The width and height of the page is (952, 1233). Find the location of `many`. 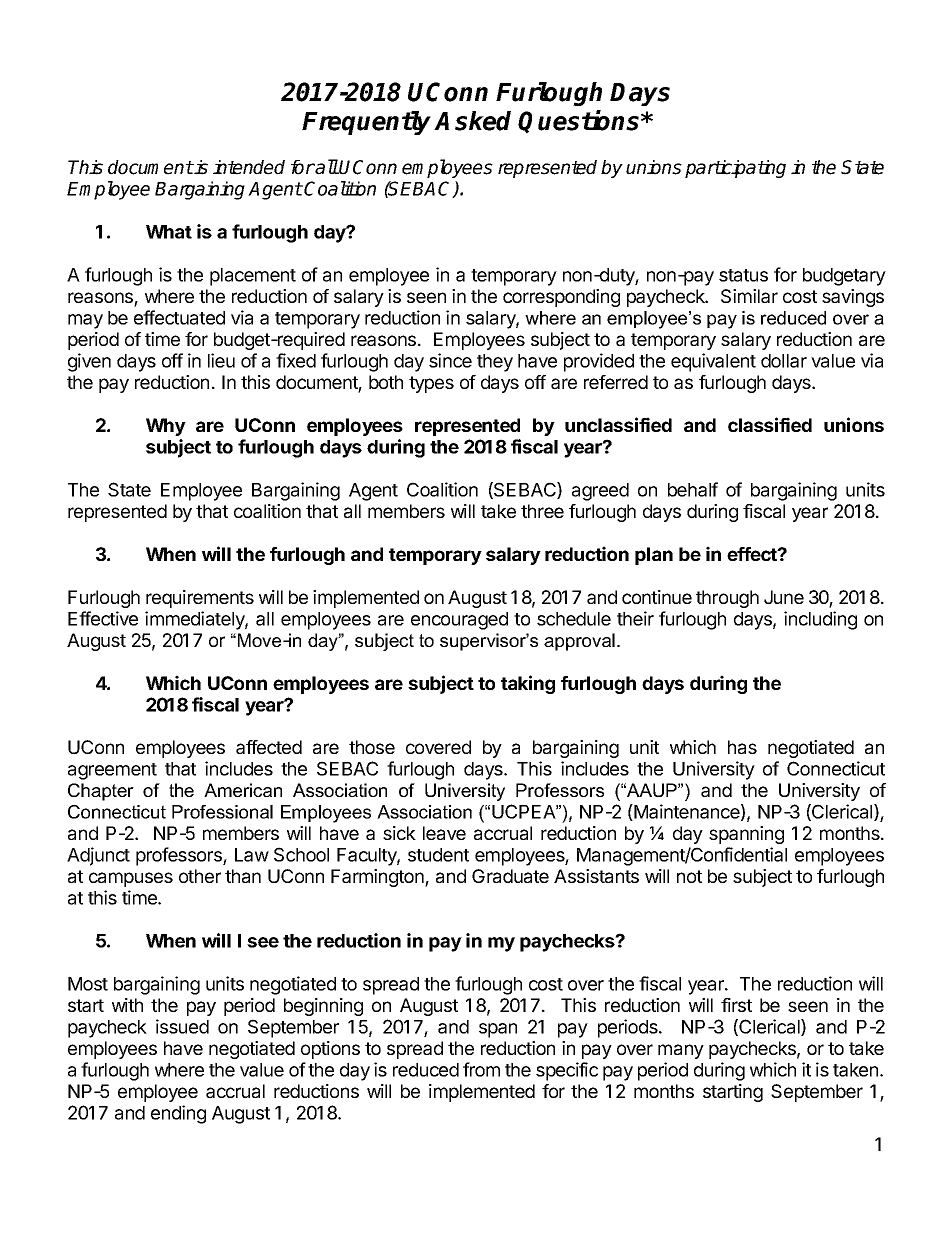

many is located at coordinates (681, 1051).
